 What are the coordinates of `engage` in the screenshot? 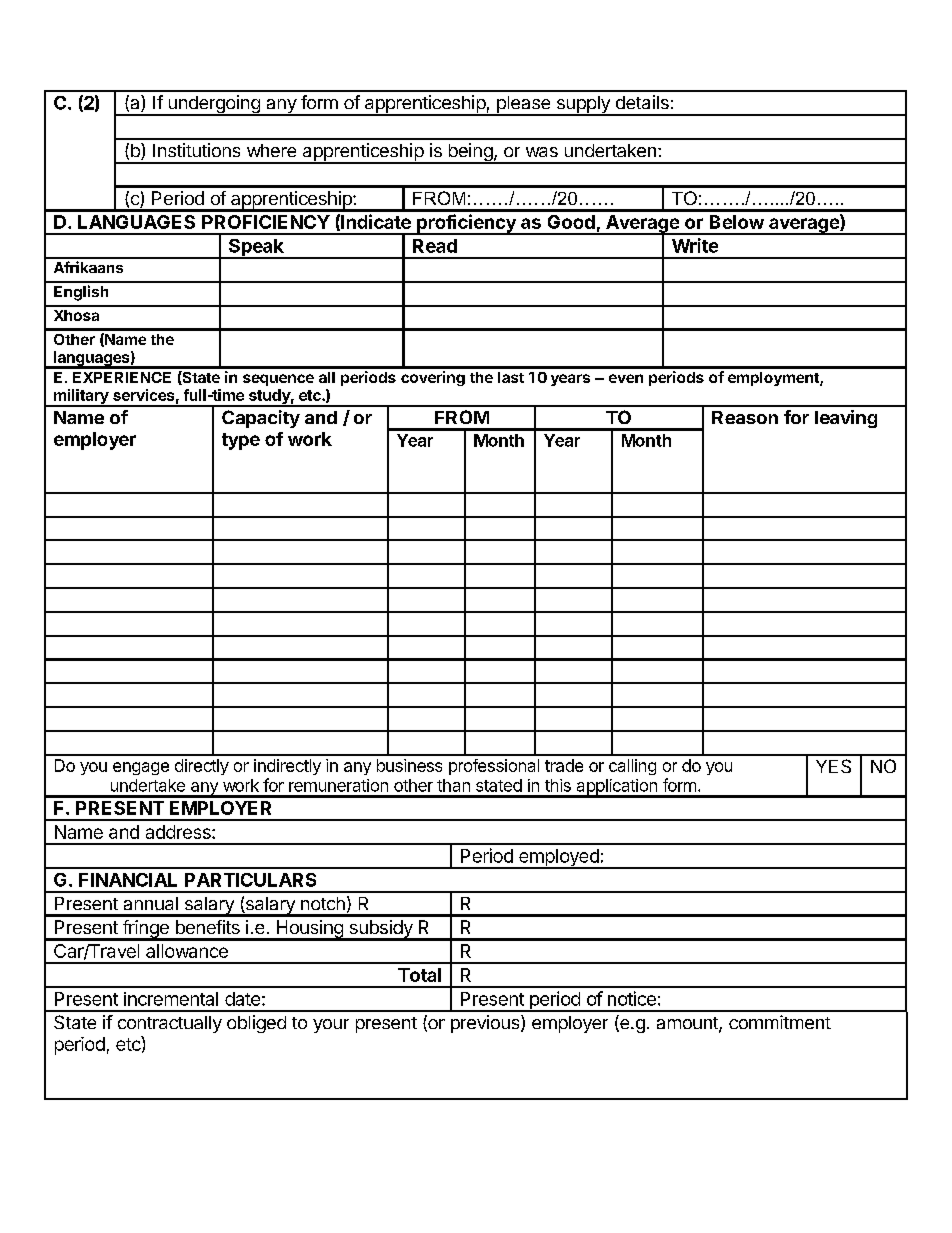 It's located at (141, 768).
